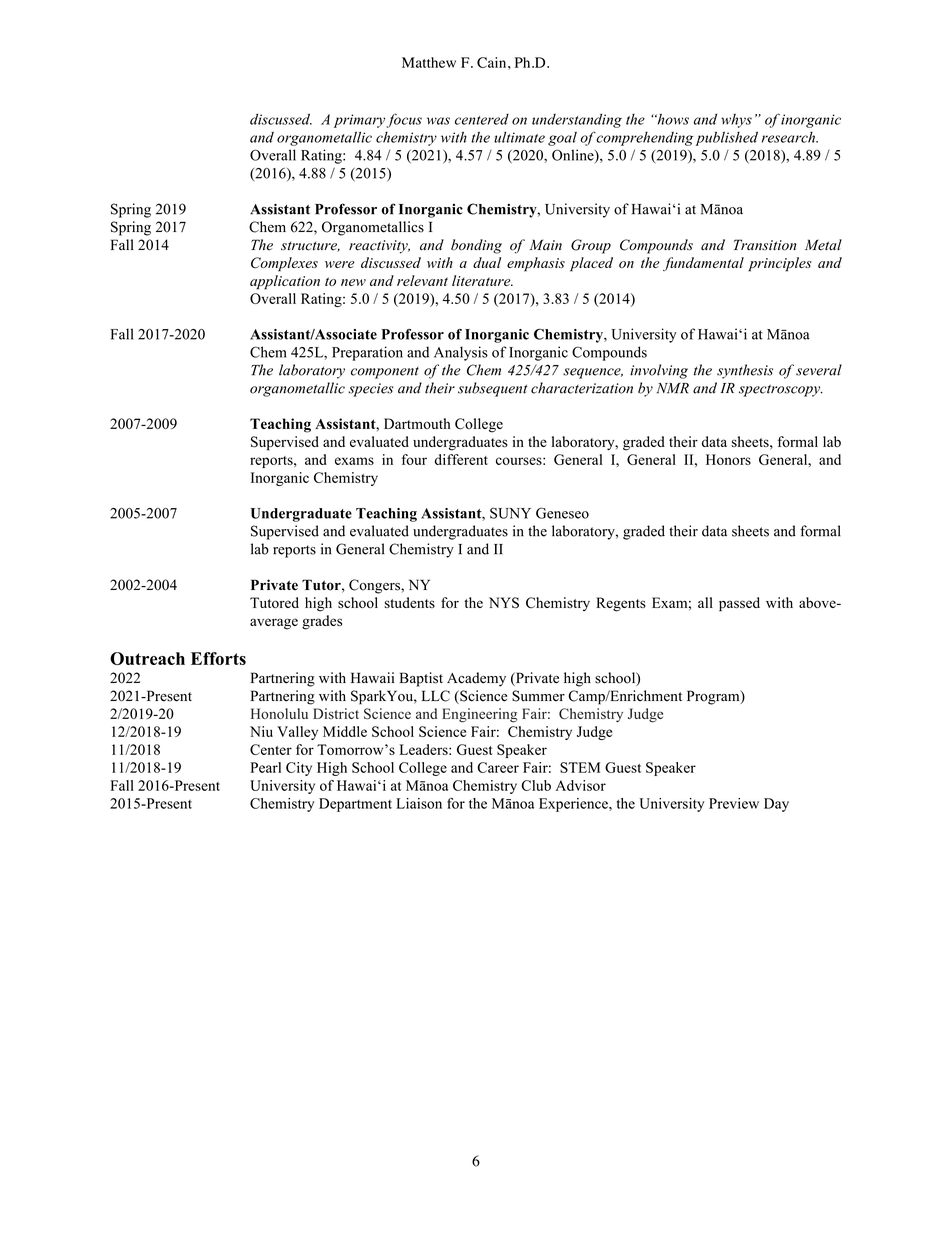 The width and height of the page is (952, 1233). What do you see at coordinates (482, 280) in the page?
I see `literature` at bounding box center [482, 280].
